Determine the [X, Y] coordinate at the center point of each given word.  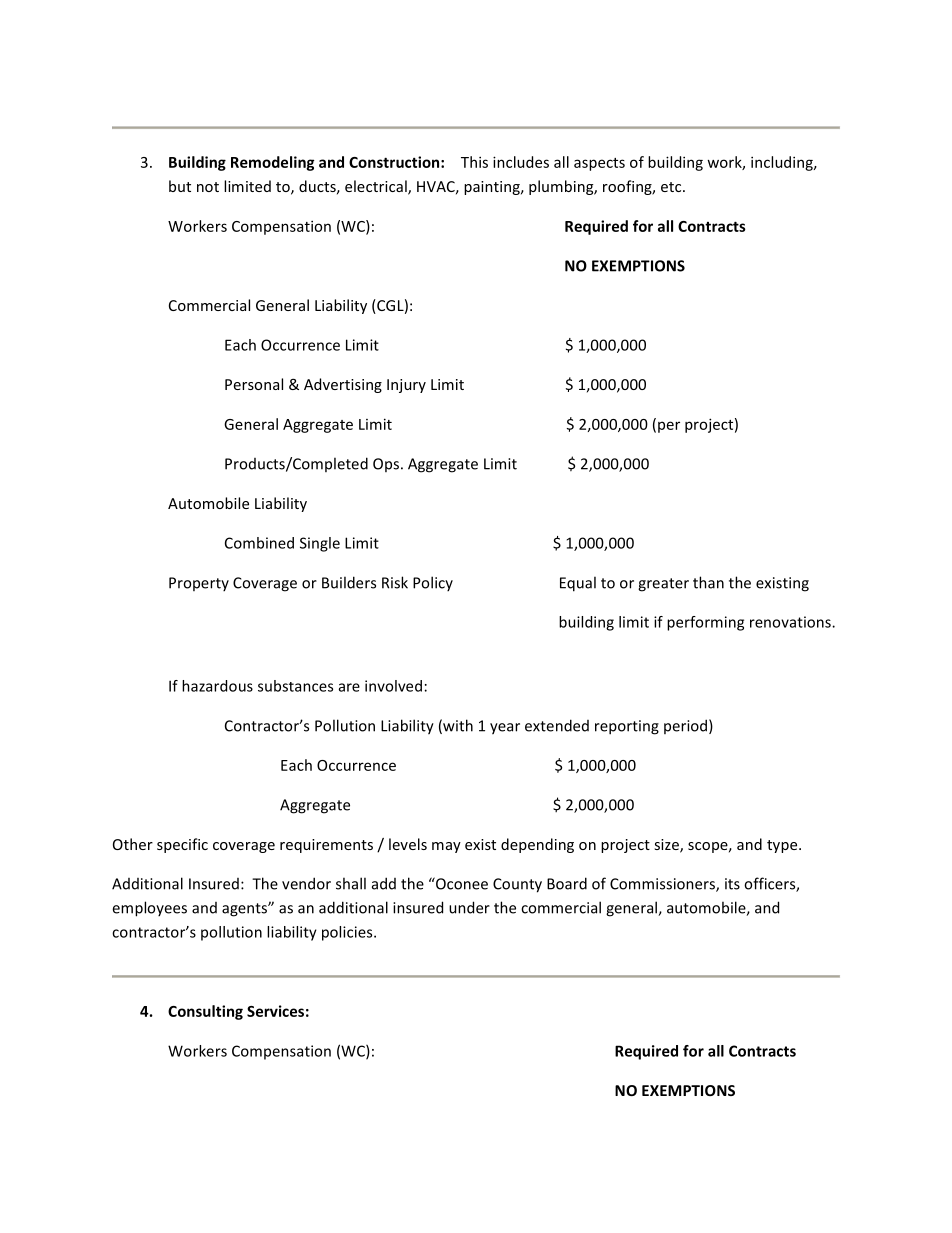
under [469, 907]
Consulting [205, 1012]
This [474, 162]
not [208, 187]
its [732, 884]
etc [672, 187]
